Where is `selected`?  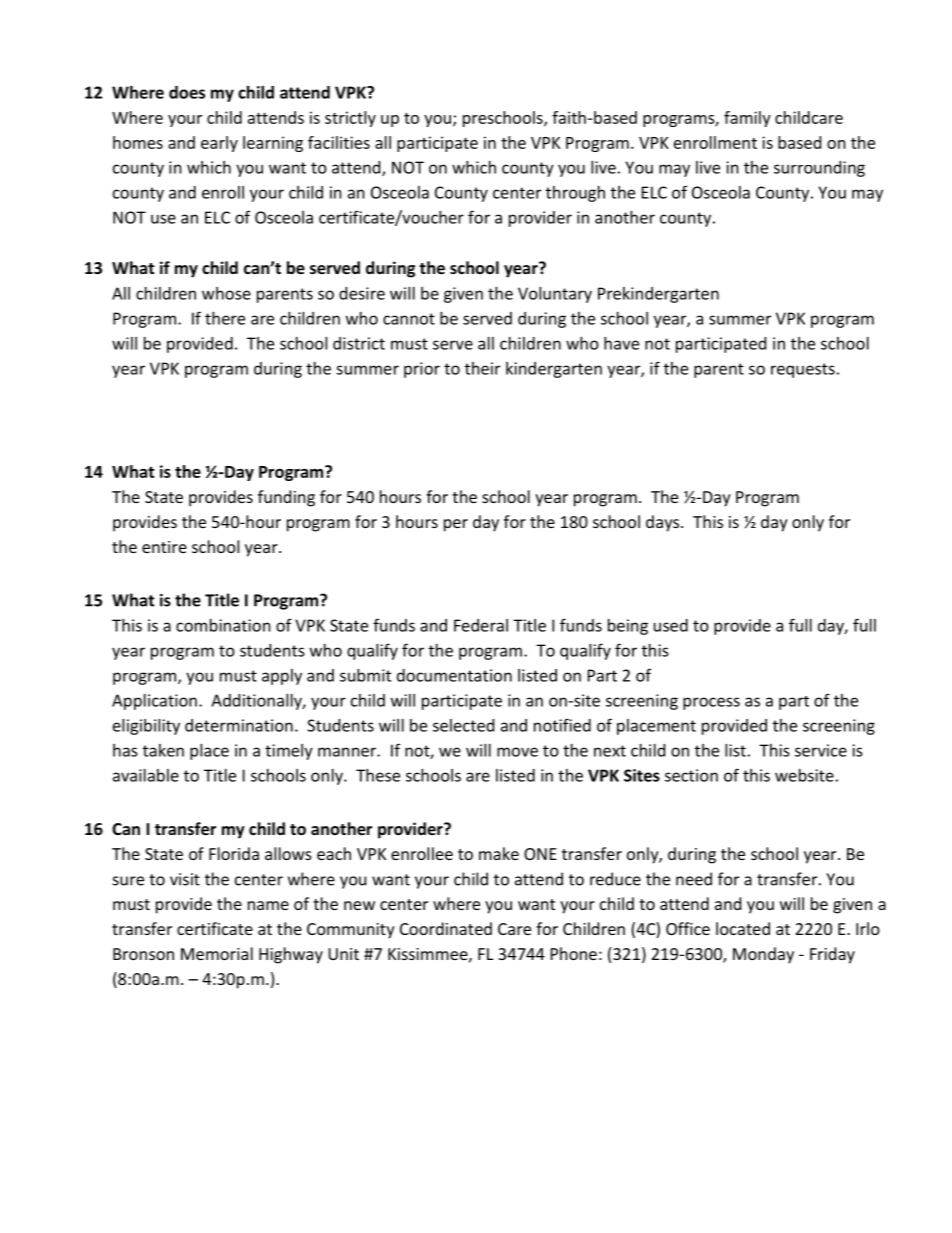
selected is located at coordinates (463, 725).
